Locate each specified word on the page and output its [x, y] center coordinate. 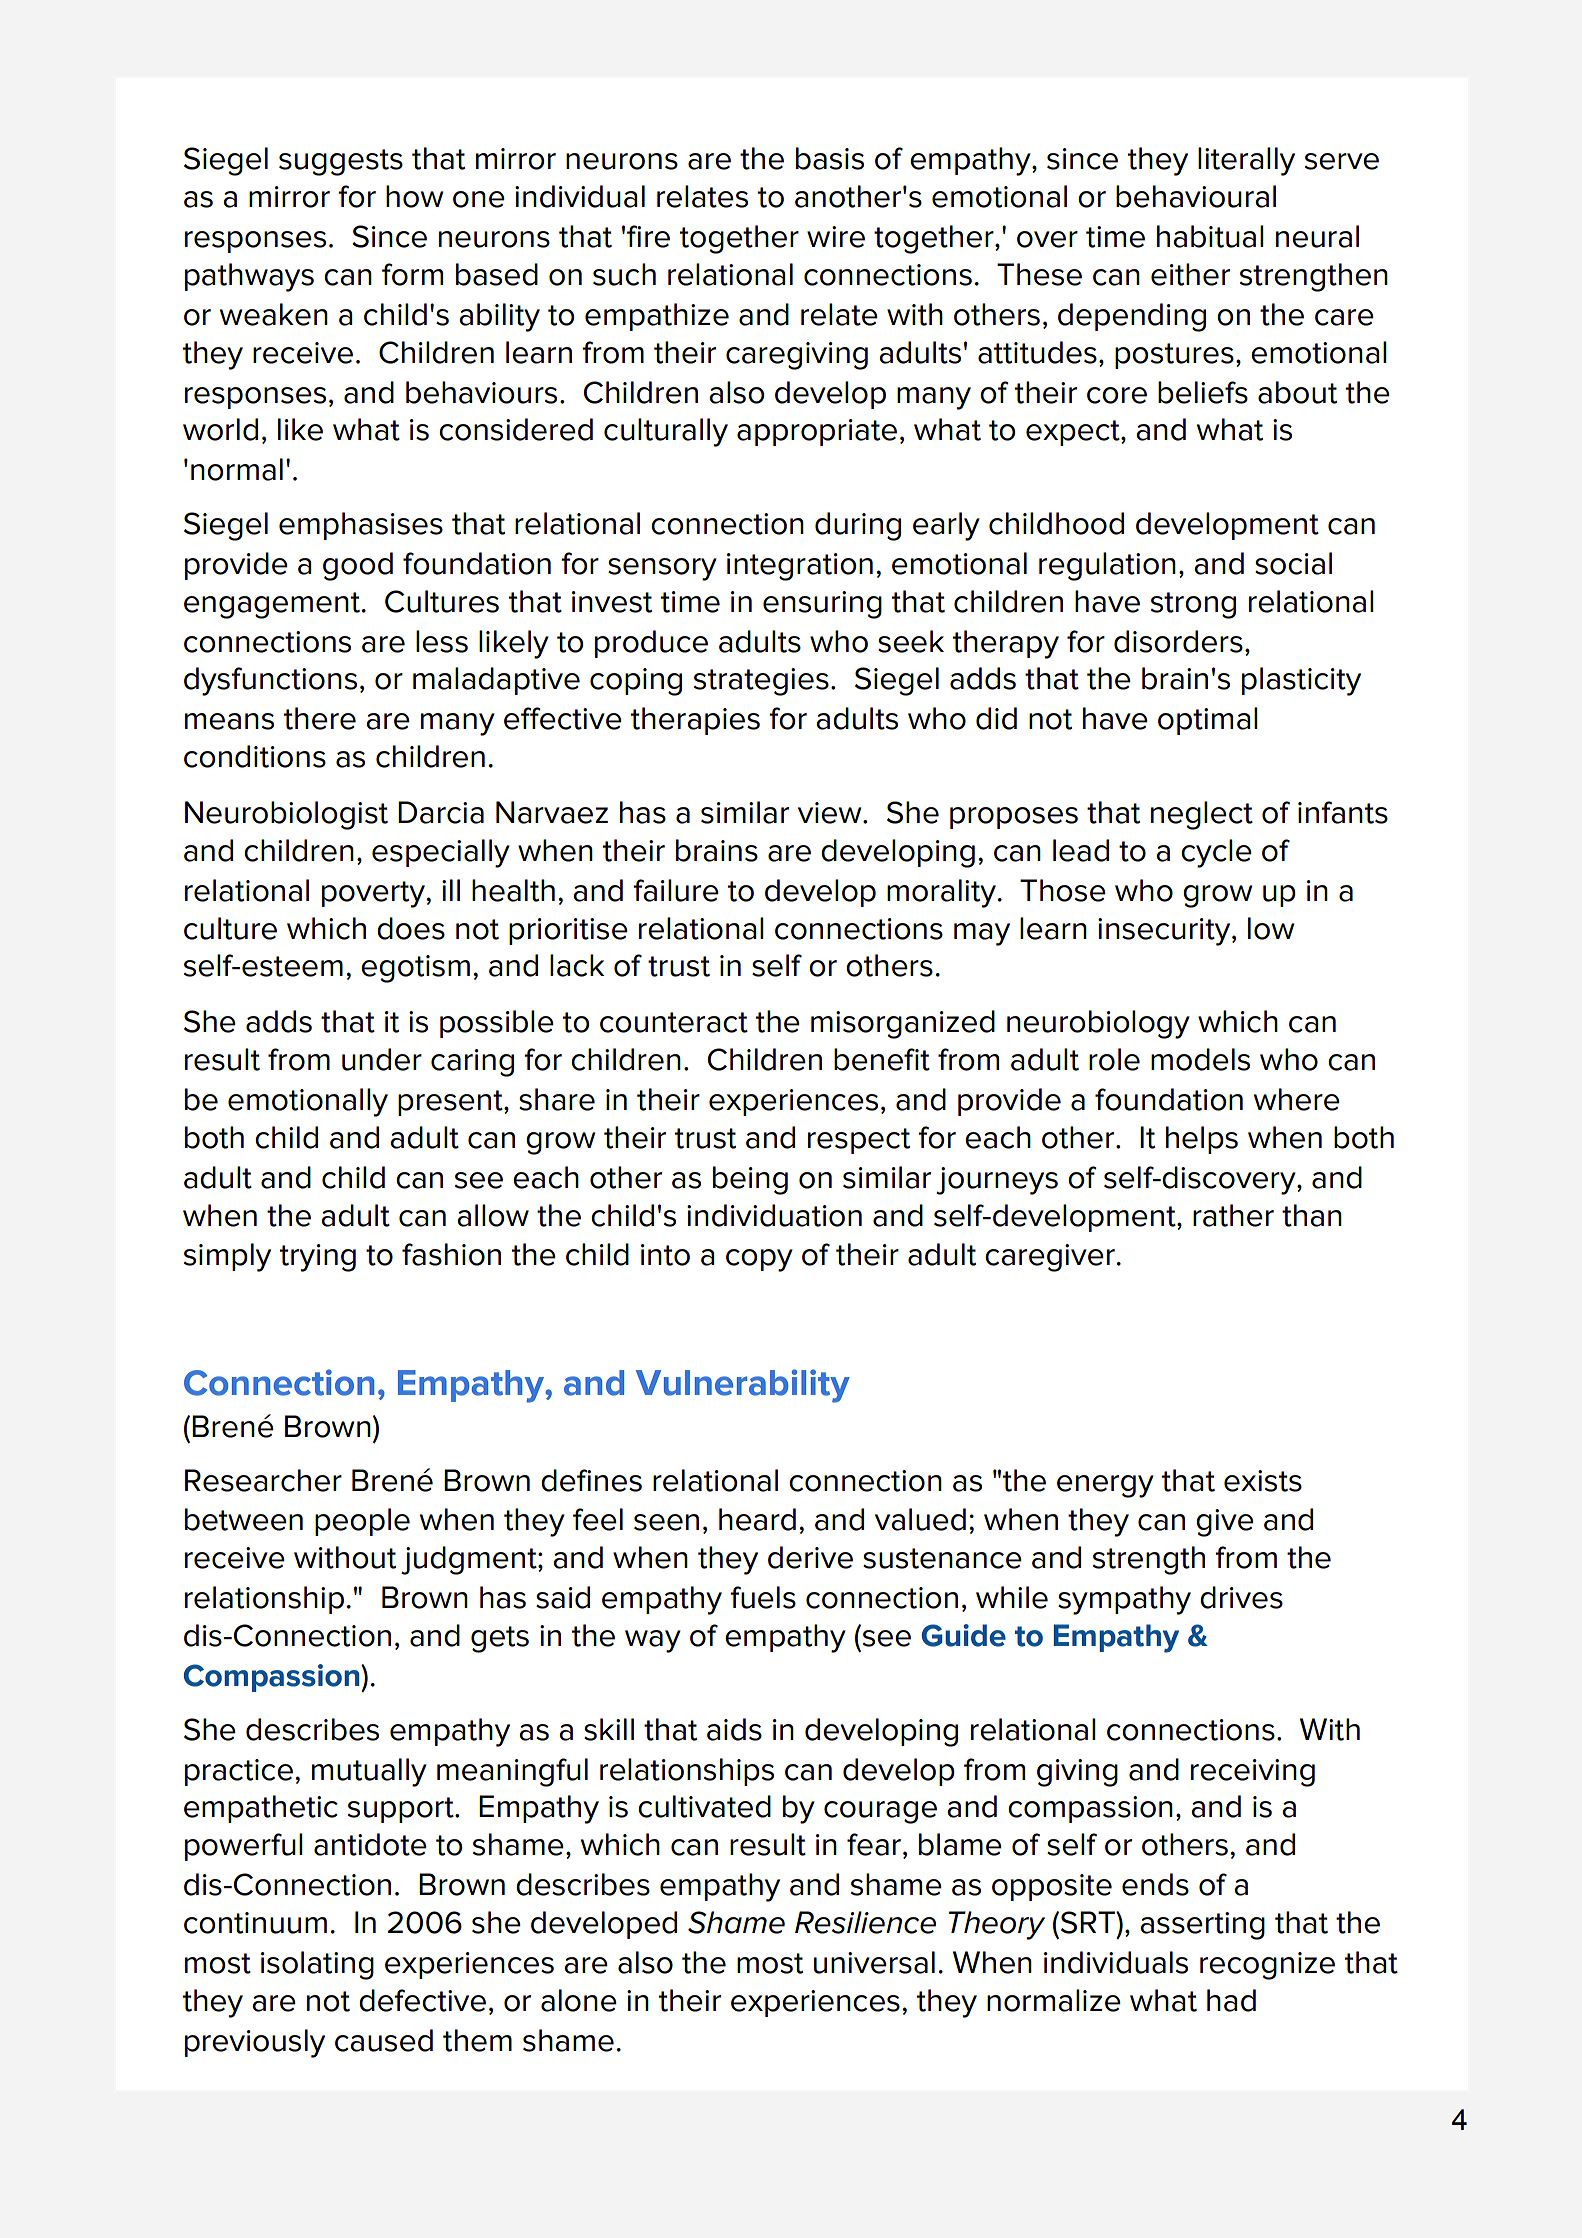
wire [836, 237]
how [414, 196]
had [1231, 2000]
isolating [317, 1965]
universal [874, 1962]
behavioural [1196, 196]
